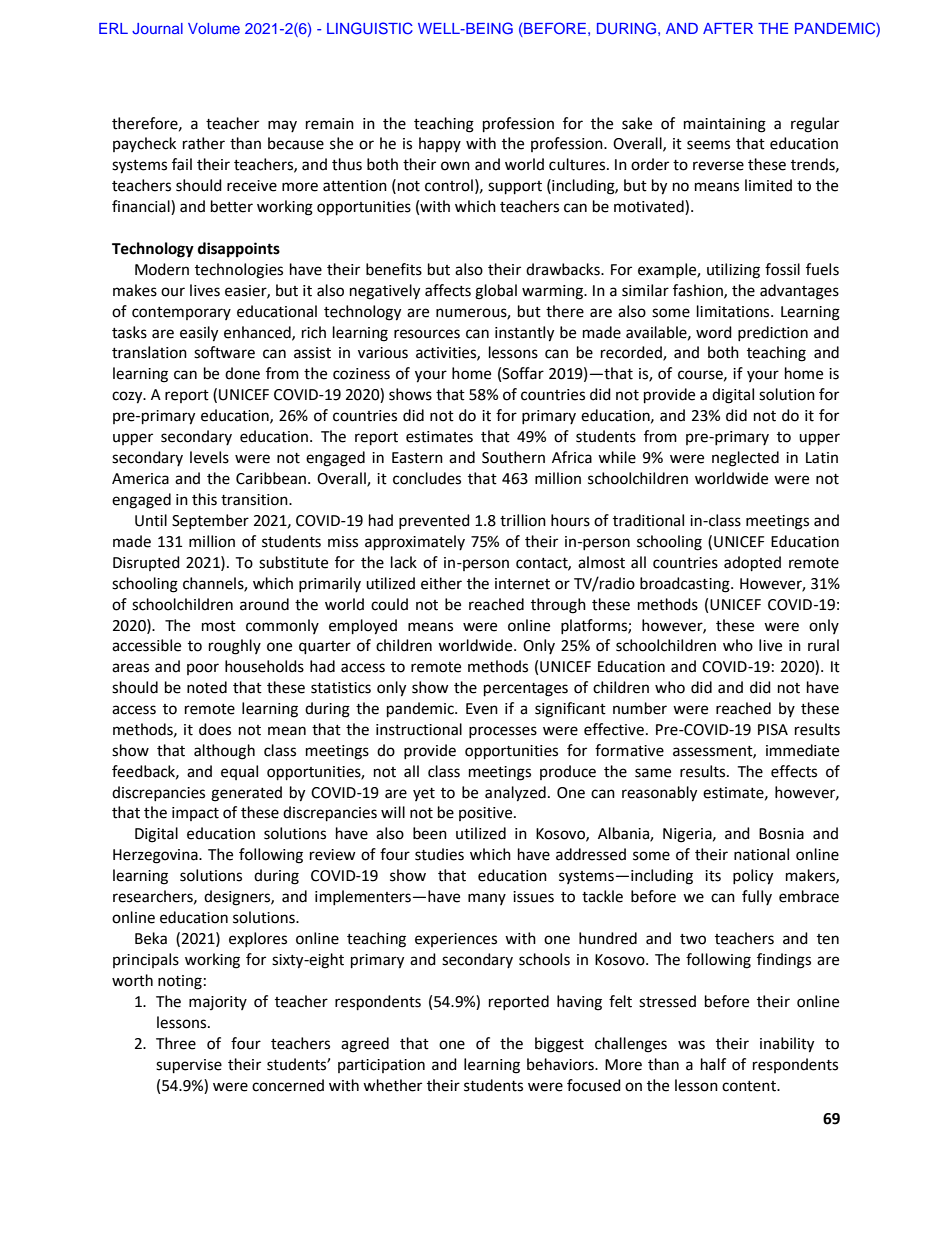  Describe the element at coordinates (392, 1085) in the screenshot. I see `whether` at that location.
